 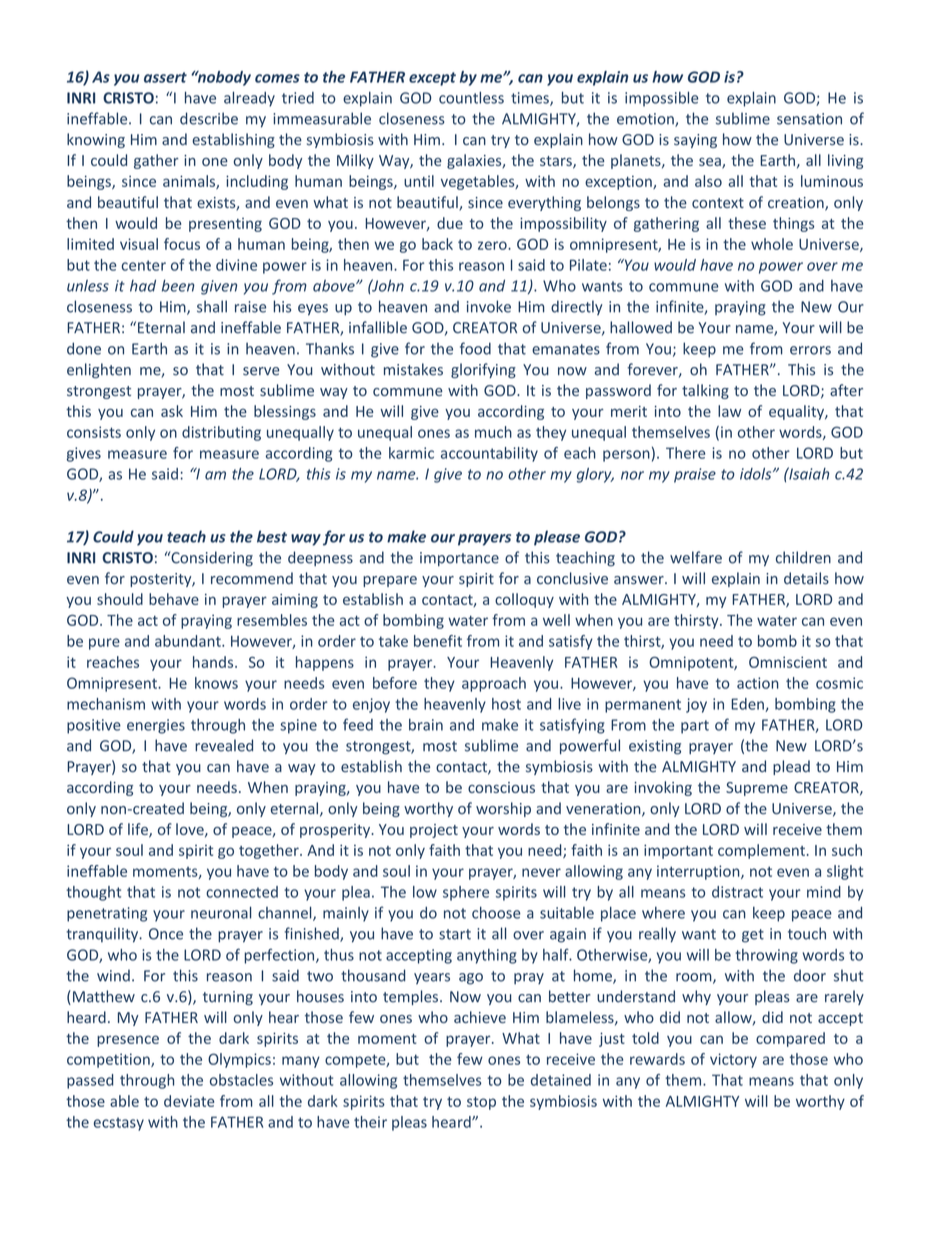 What do you see at coordinates (209, 118) in the page?
I see `describe` at bounding box center [209, 118].
